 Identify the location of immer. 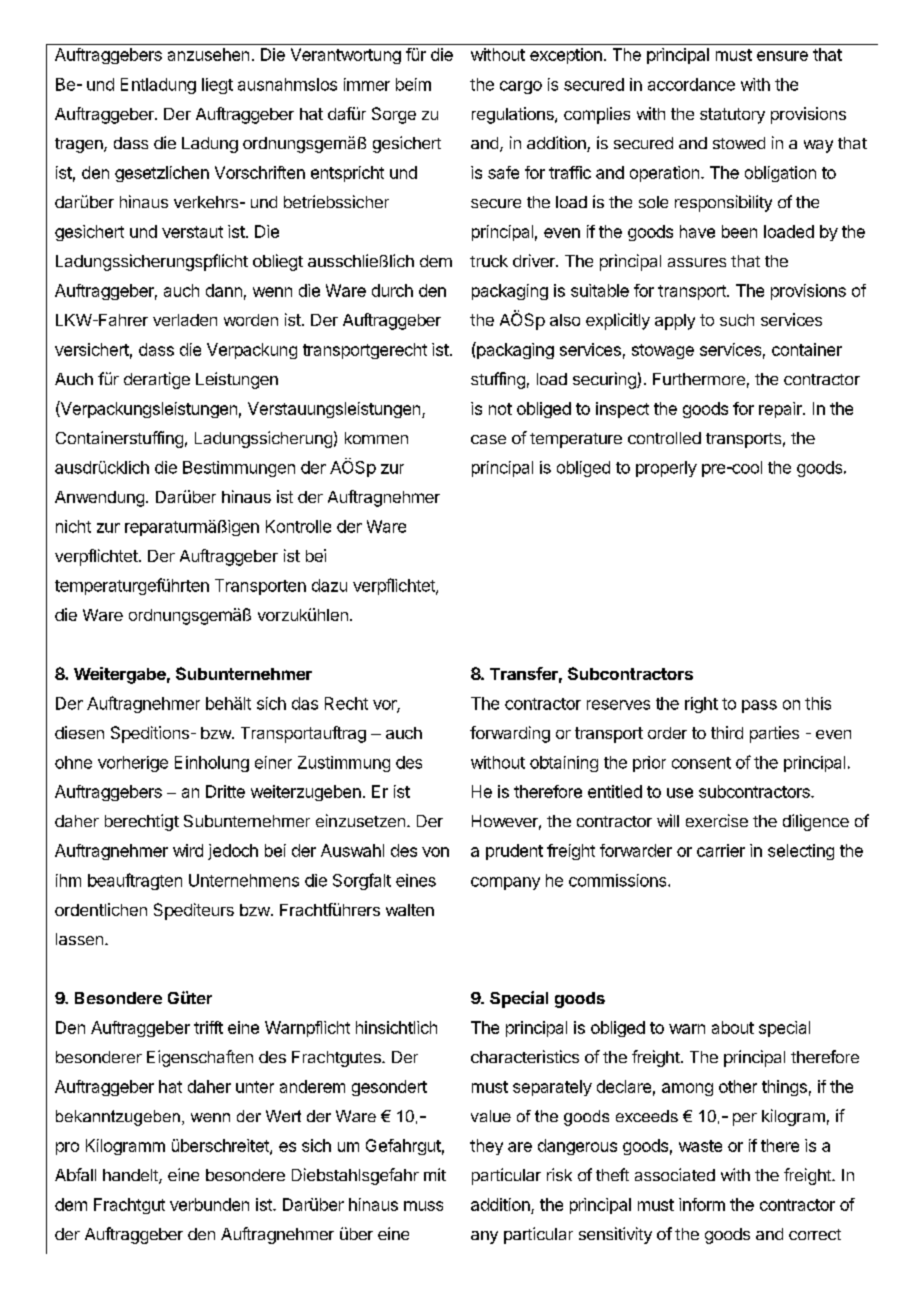
(367, 84).
